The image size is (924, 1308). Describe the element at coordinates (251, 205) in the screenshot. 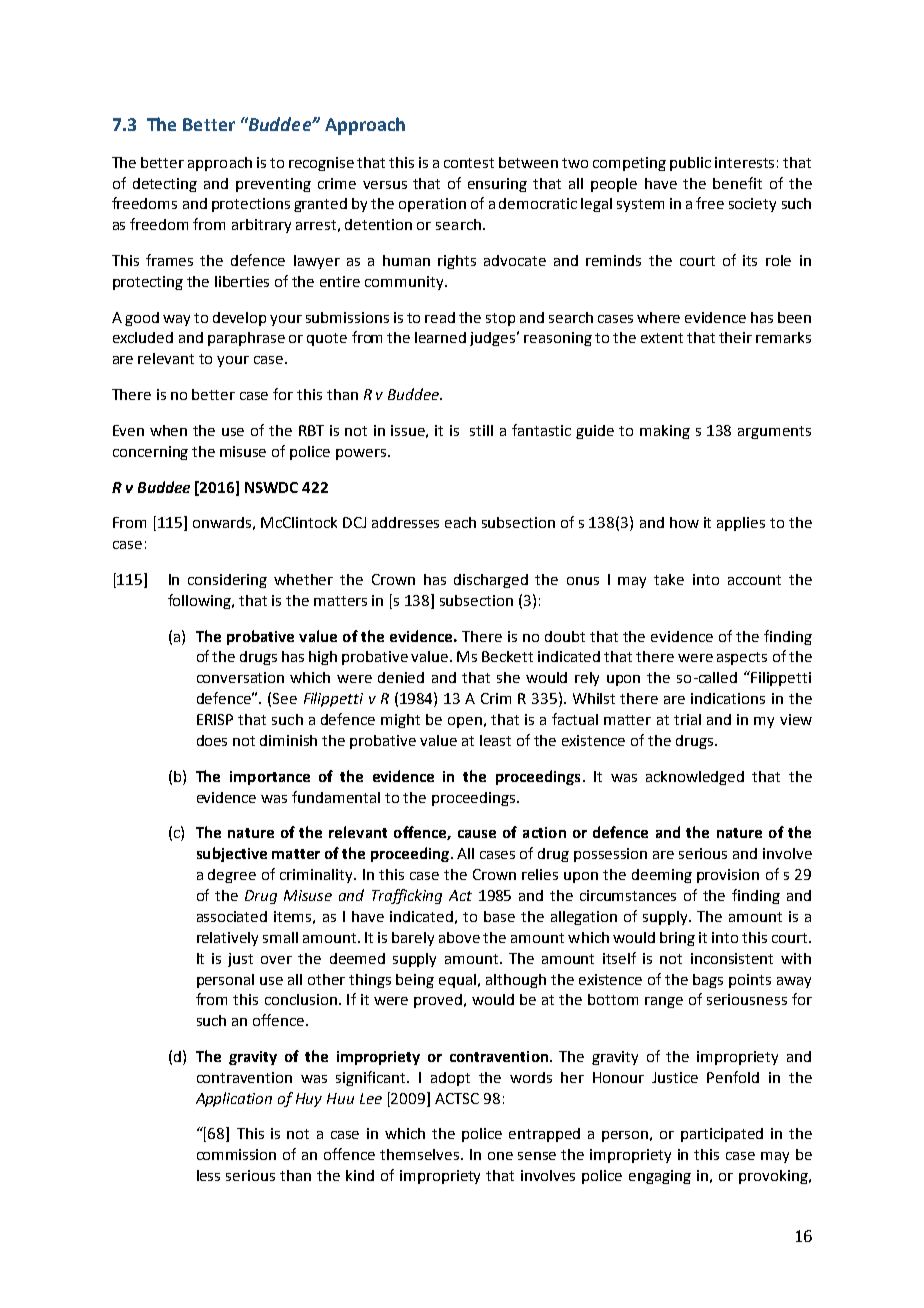

I see `protections` at that location.
